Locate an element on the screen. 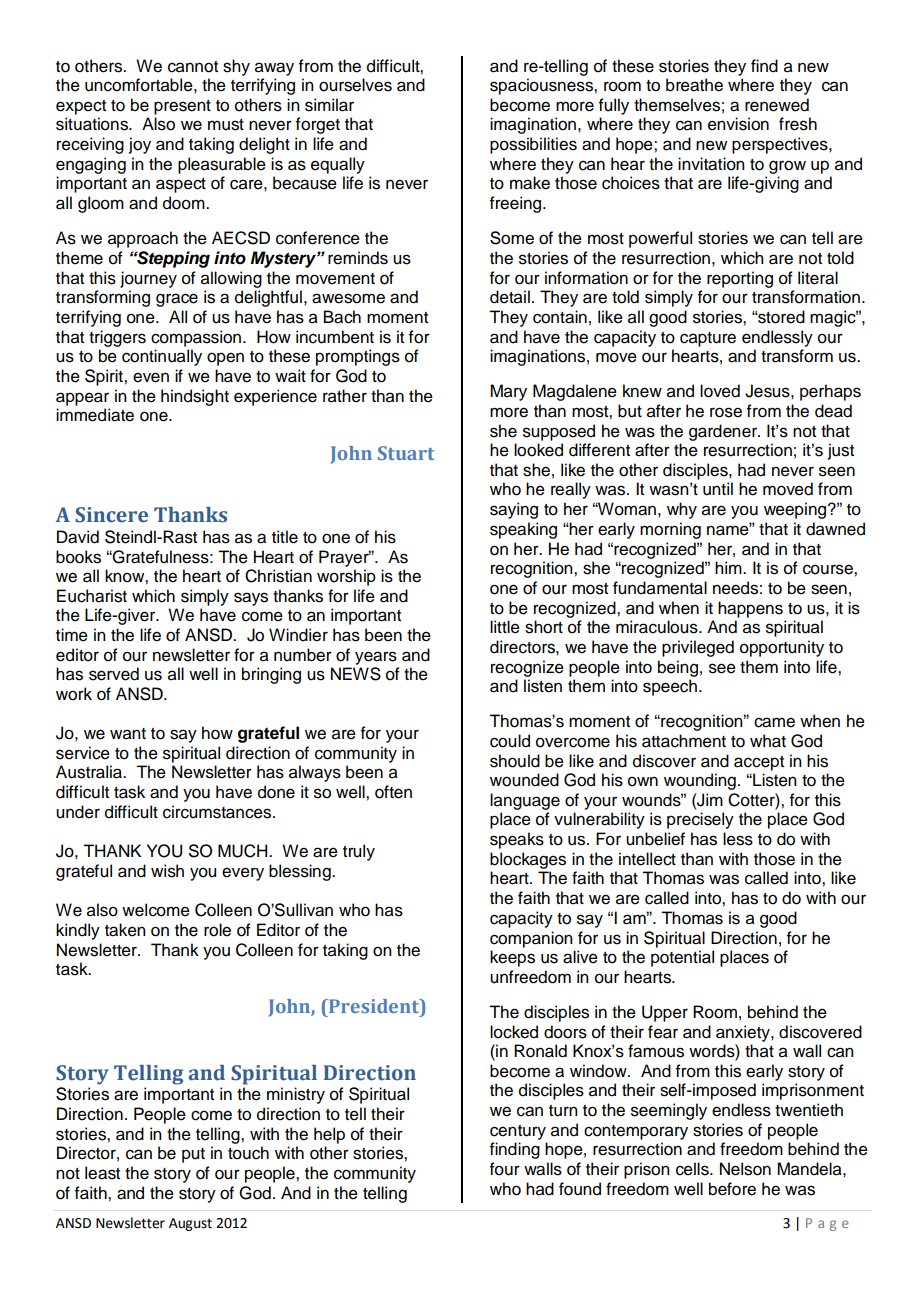 The width and height of the screenshot is (924, 1308). keeps is located at coordinates (512, 958).
